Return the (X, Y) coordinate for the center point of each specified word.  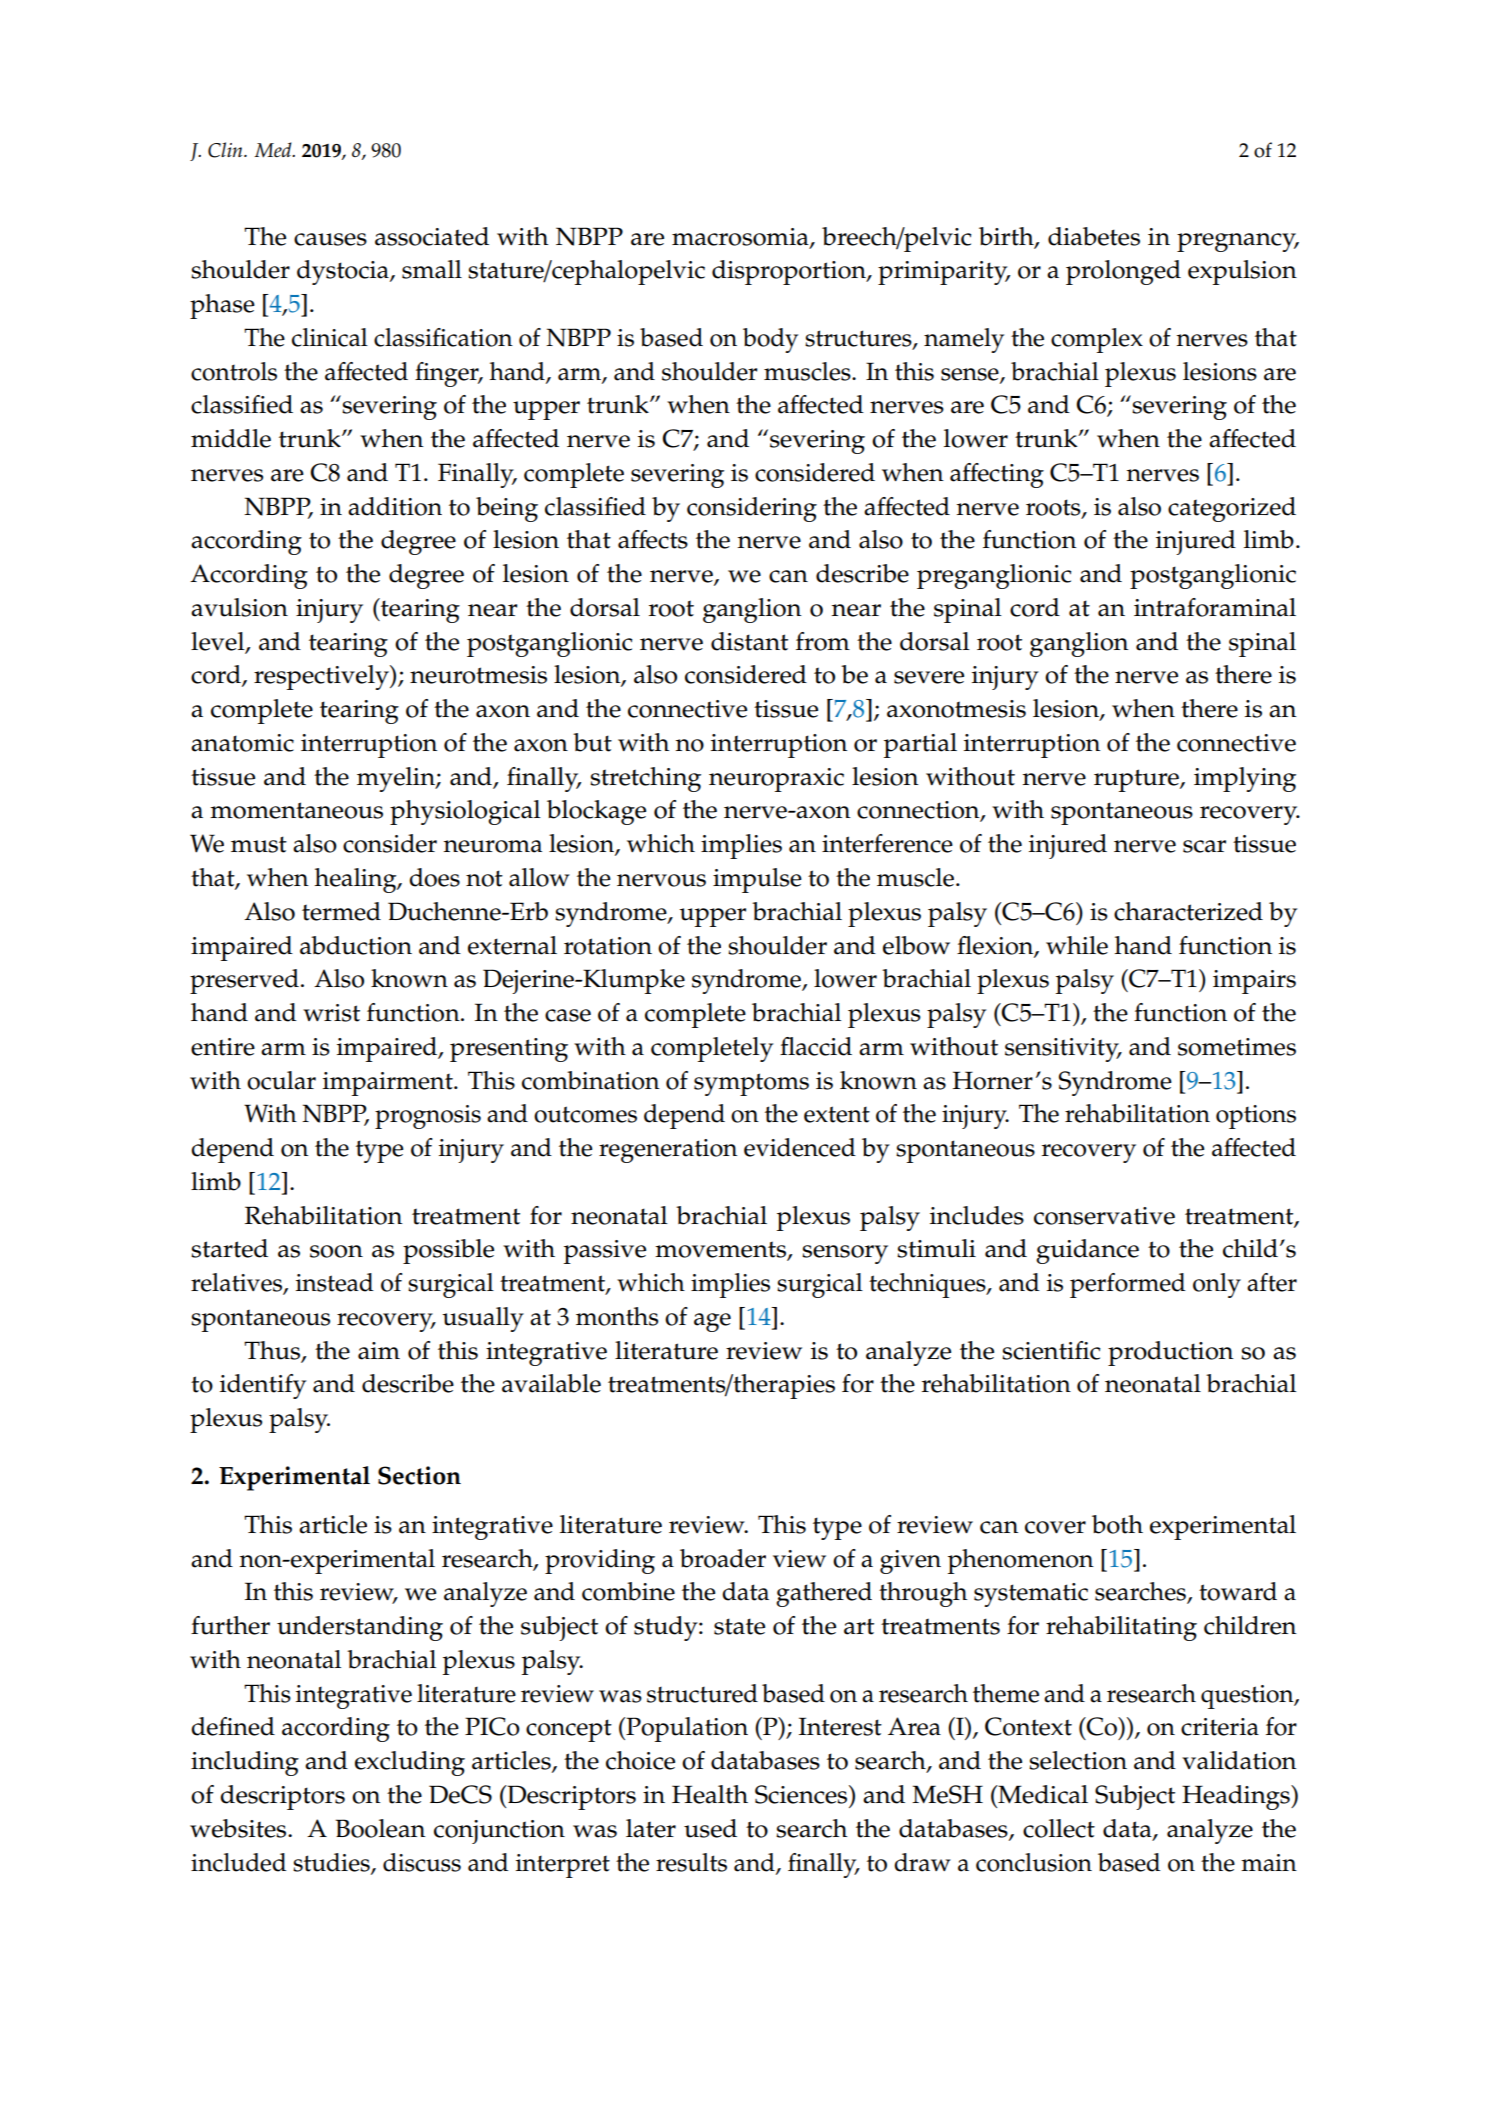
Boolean (380, 1828)
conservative (1104, 1216)
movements (721, 1250)
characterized (1188, 911)
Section (419, 1475)
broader (723, 1558)
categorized (1232, 509)
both (1117, 1524)
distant (749, 641)
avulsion (239, 607)
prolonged (1123, 272)
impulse (757, 880)
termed (341, 911)
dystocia (344, 272)
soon (336, 1251)
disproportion (790, 272)
